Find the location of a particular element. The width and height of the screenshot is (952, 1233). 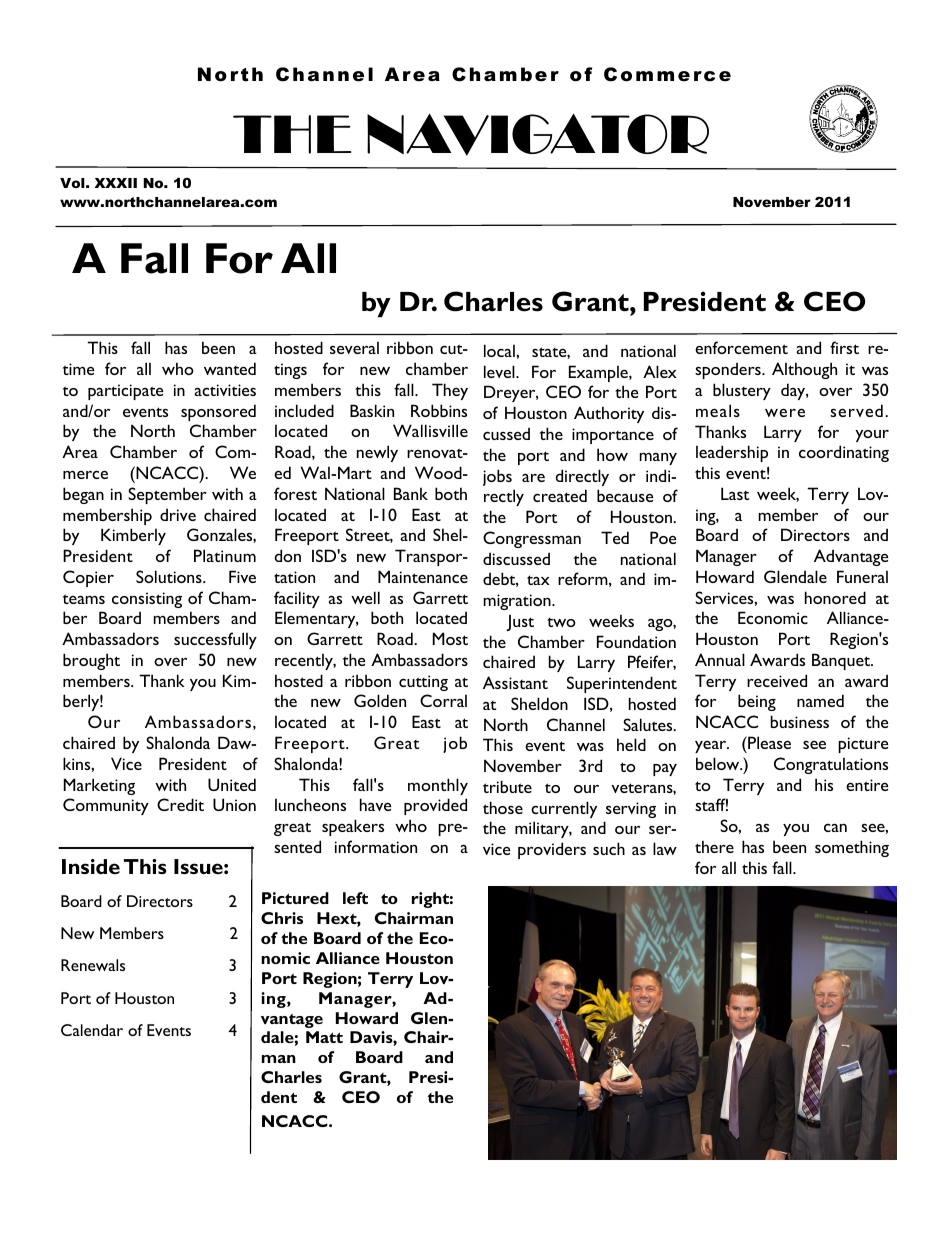

successfully is located at coordinates (215, 640).
